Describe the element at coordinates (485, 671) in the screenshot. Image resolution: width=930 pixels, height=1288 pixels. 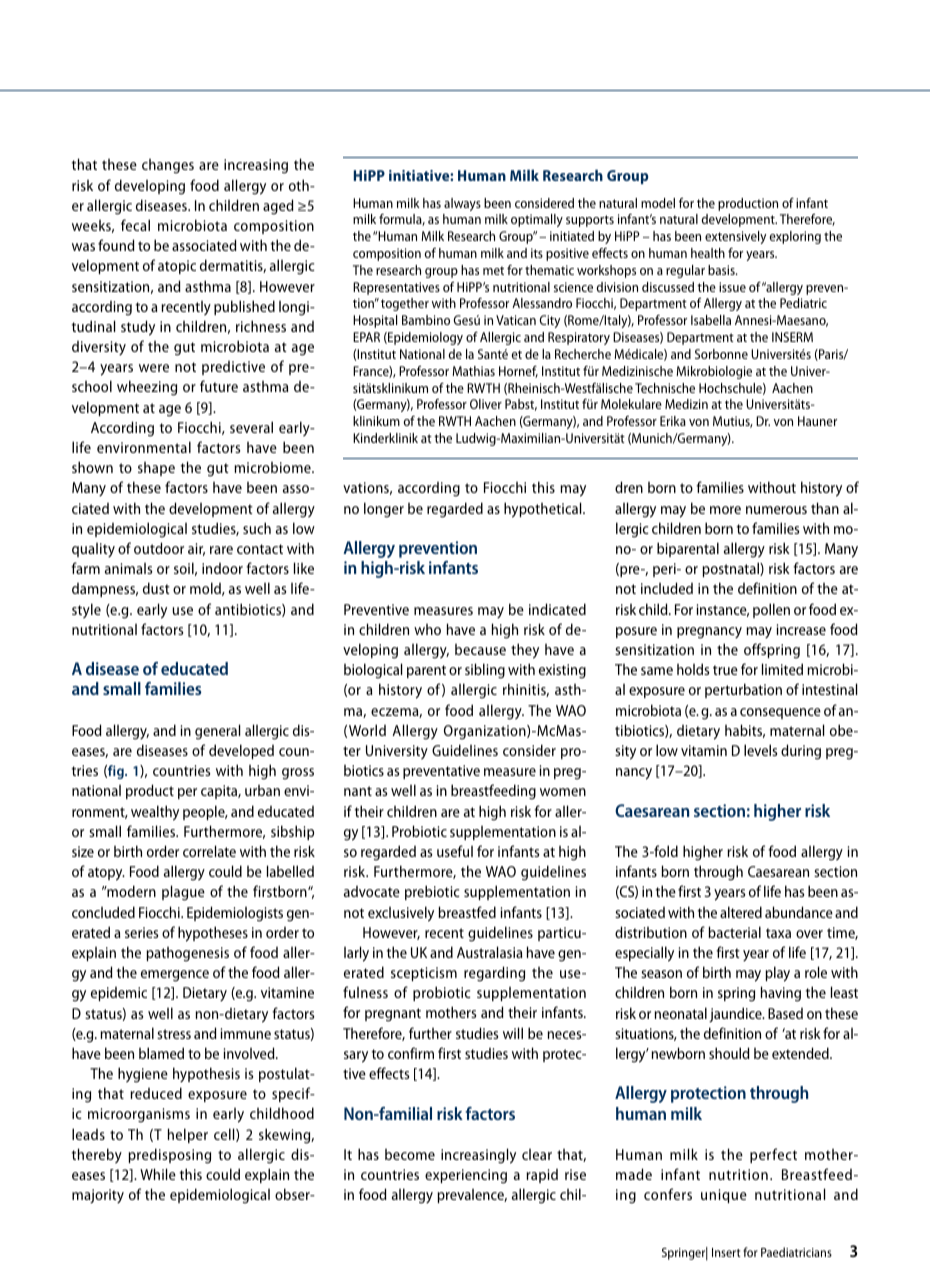
I see `sibling` at that location.
